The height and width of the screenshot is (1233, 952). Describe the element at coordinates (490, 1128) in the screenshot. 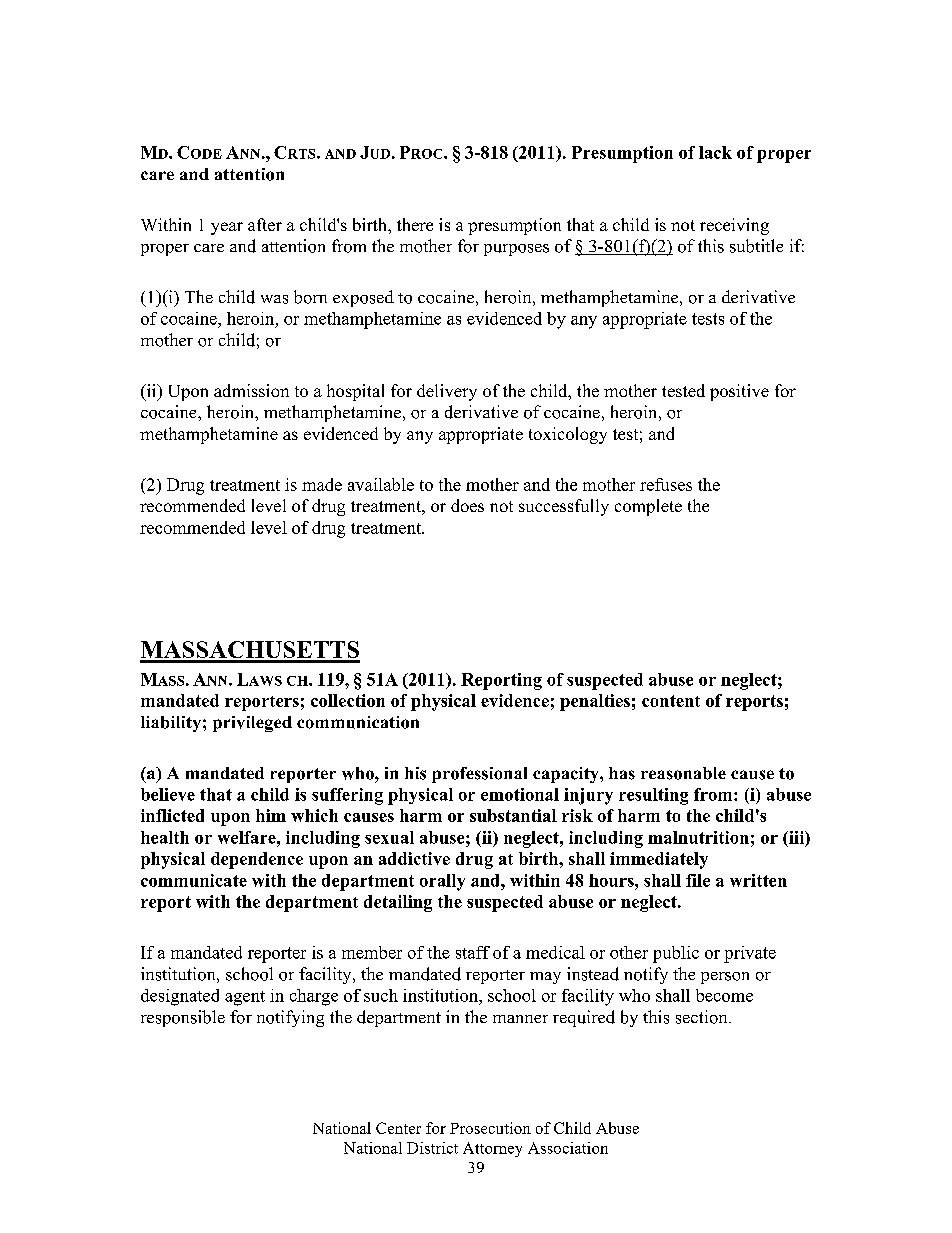

I see `Prosecution` at that location.
